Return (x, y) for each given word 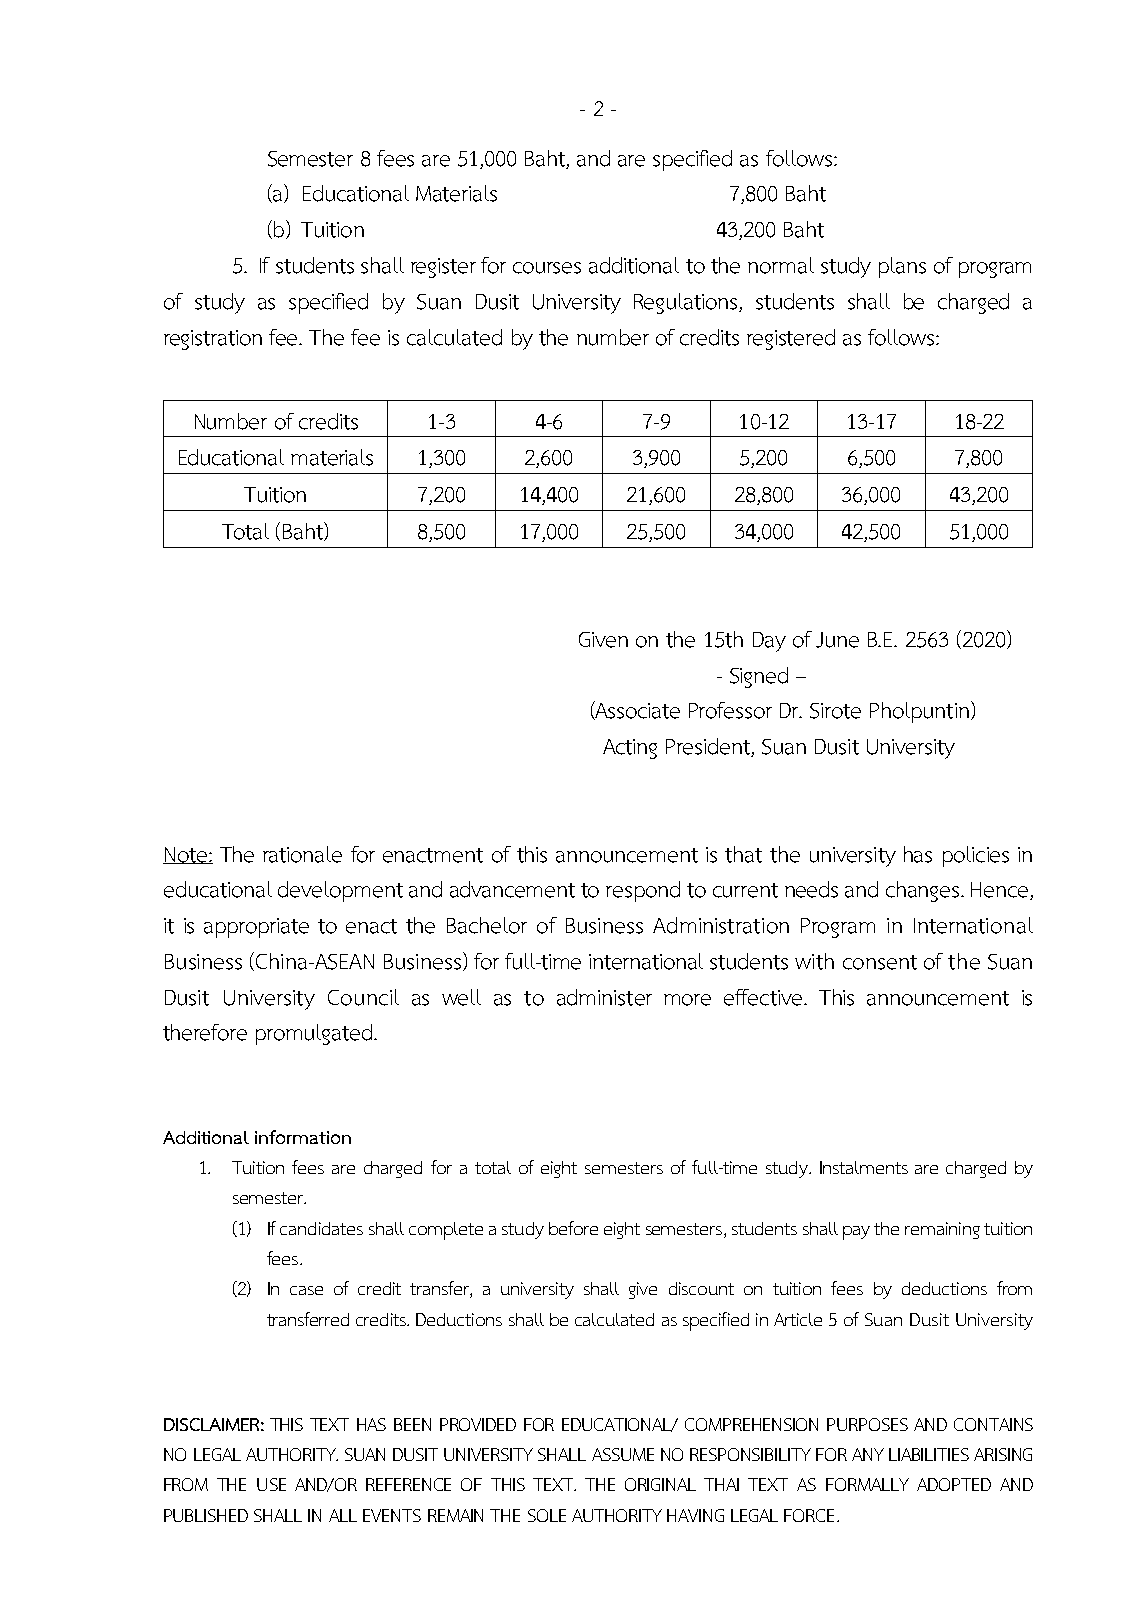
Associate (637, 710)
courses (547, 268)
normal (781, 265)
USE (271, 1484)
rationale (302, 854)
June (837, 640)
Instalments (864, 1167)
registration (213, 340)
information (303, 1137)
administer (604, 997)
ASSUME (623, 1454)
